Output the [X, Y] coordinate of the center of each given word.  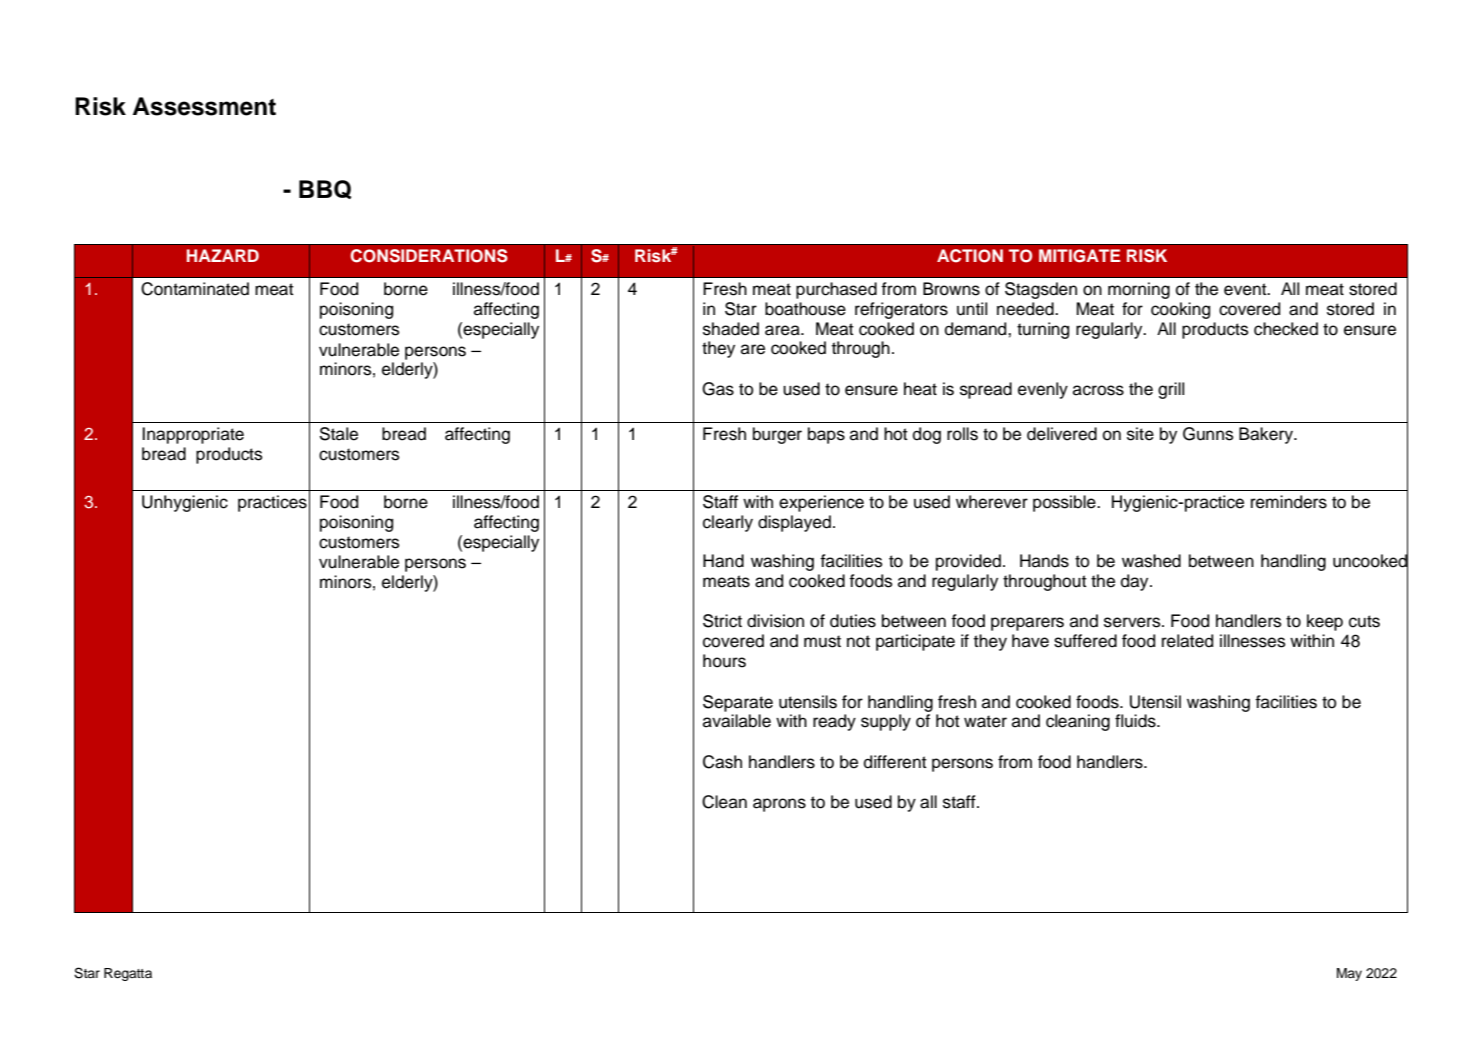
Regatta [128, 974]
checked [1286, 329]
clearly [728, 523]
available [737, 721]
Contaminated [195, 289]
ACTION [970, 256]
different [895, 762]
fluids [1136, 721]
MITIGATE [1079, 256]
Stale [339, 434]
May [1349, 974]
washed [1151, 561]
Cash [722, 762]
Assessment [204, 106]
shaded [731, 329]
